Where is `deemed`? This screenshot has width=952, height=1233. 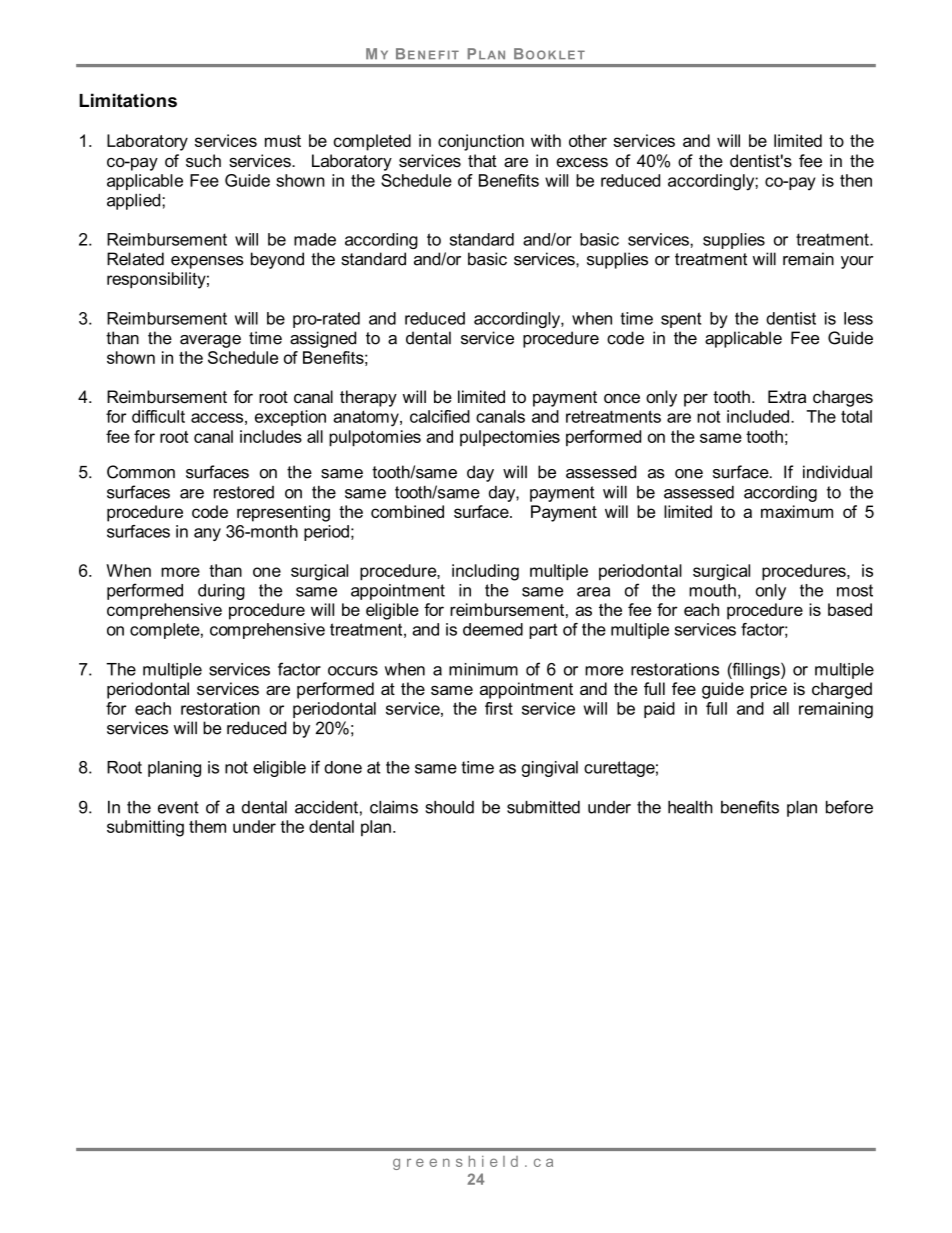 deemed is located at coordinates (493, 629).
